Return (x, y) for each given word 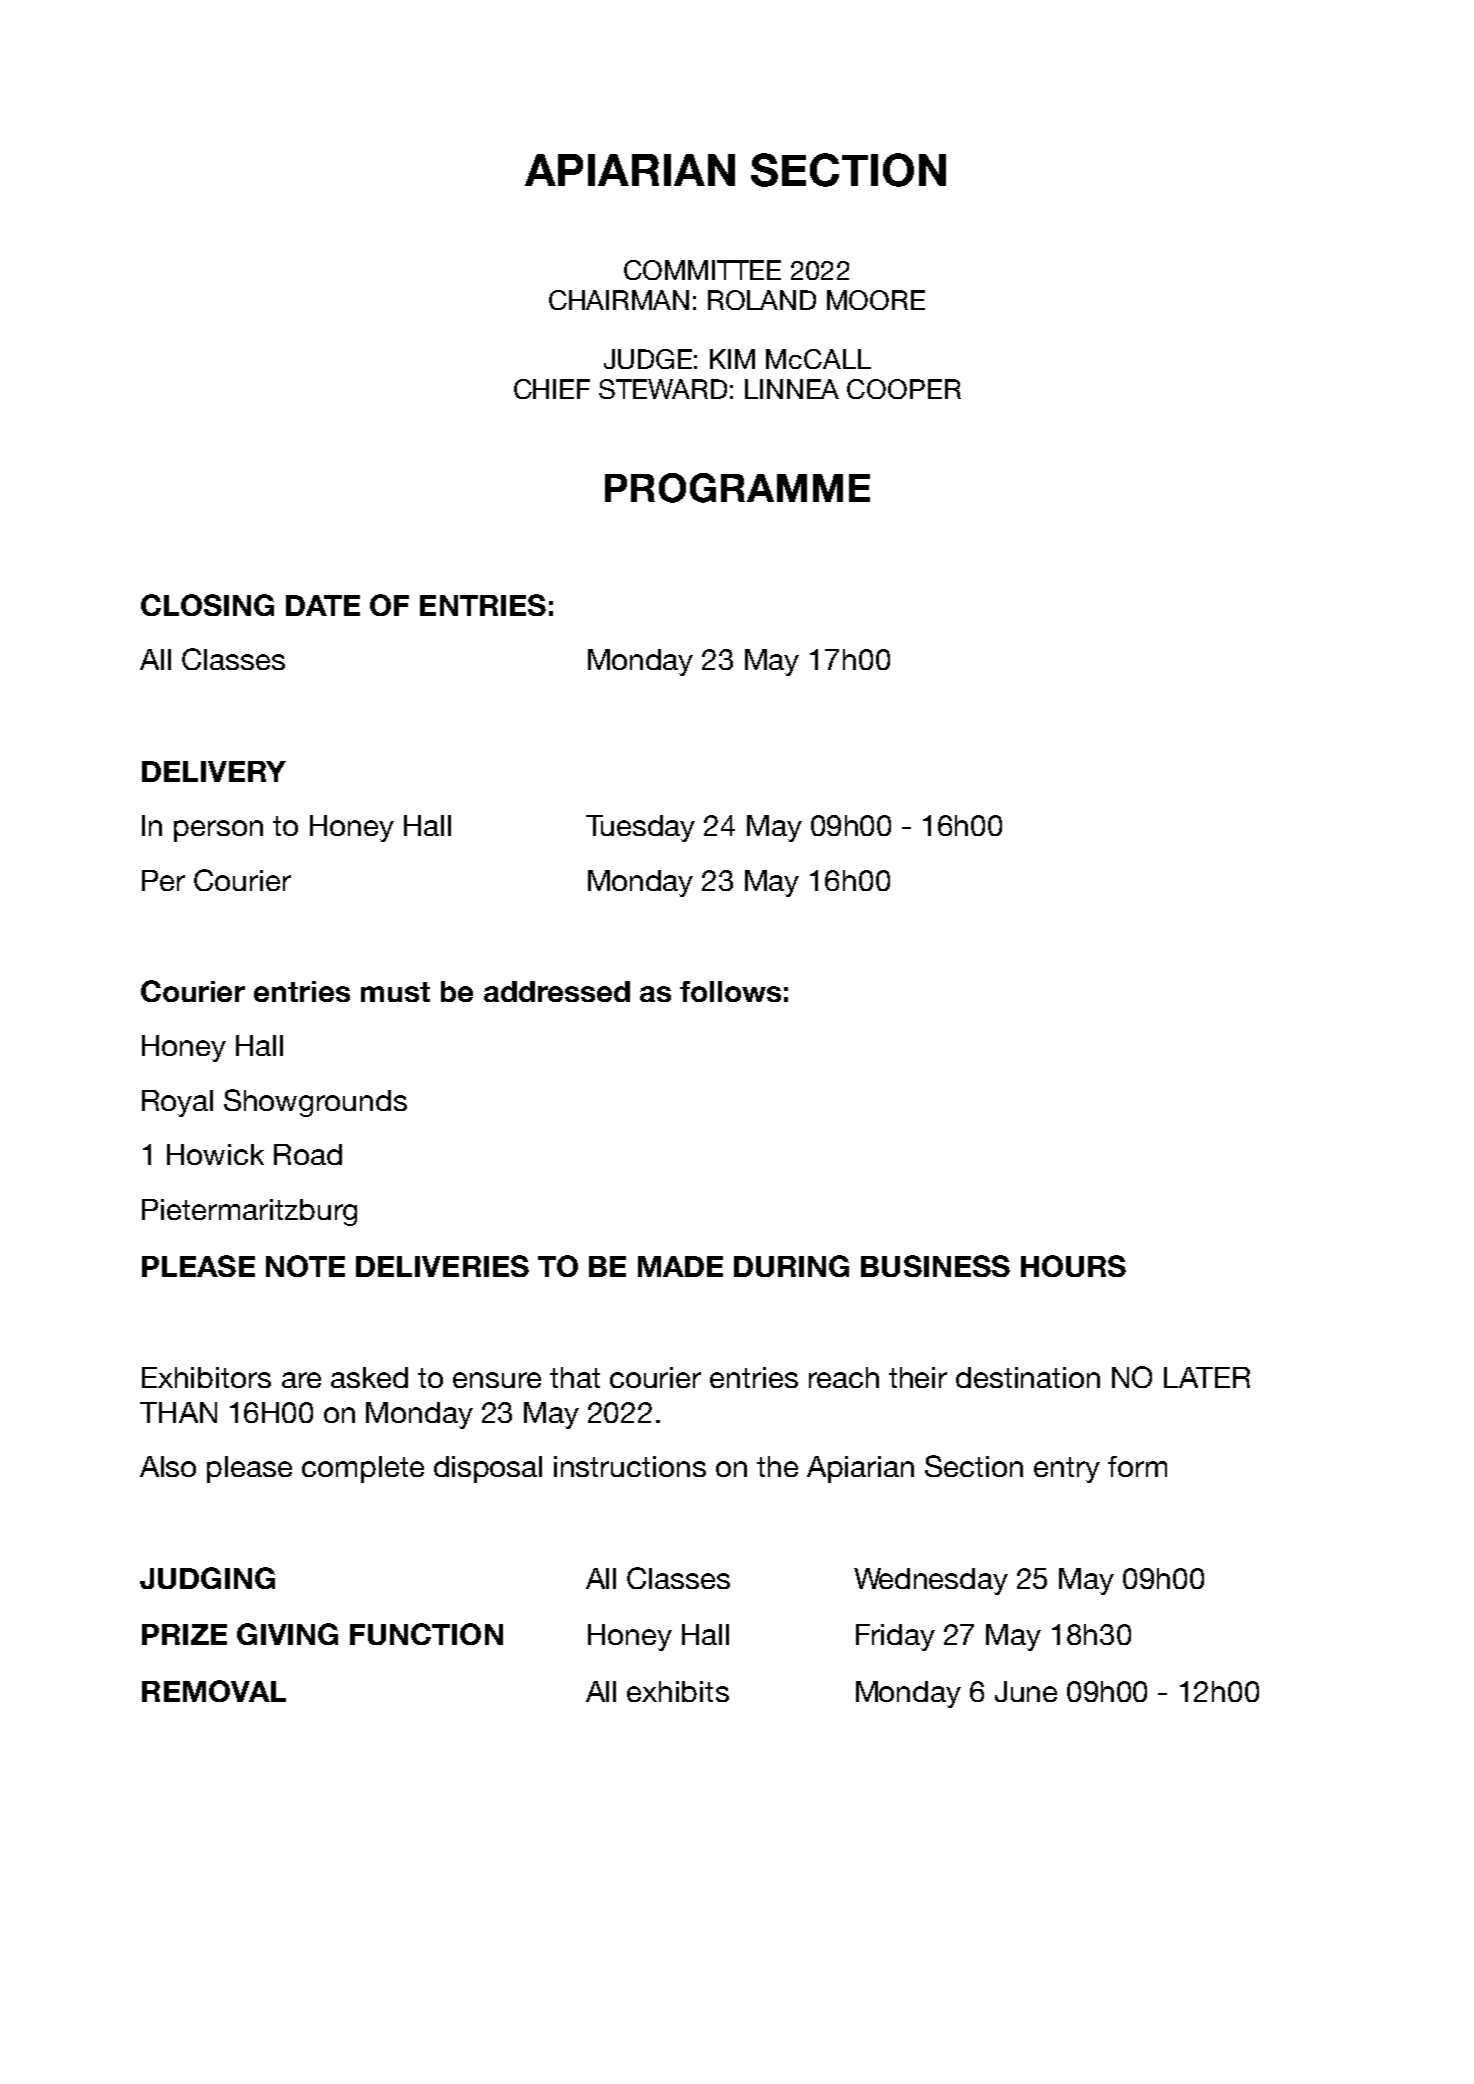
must (395, 992)
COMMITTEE (702, 270)
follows (730, 991)
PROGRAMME (737, 488)
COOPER (904, 389)
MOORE (876, 300)
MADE (680, 1266)
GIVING (287, 1634)
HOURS (1073, 1266)
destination (1028, 1377)
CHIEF (552, 389)
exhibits (678, 1691)
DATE (323, 605)
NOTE (305, 1266)
